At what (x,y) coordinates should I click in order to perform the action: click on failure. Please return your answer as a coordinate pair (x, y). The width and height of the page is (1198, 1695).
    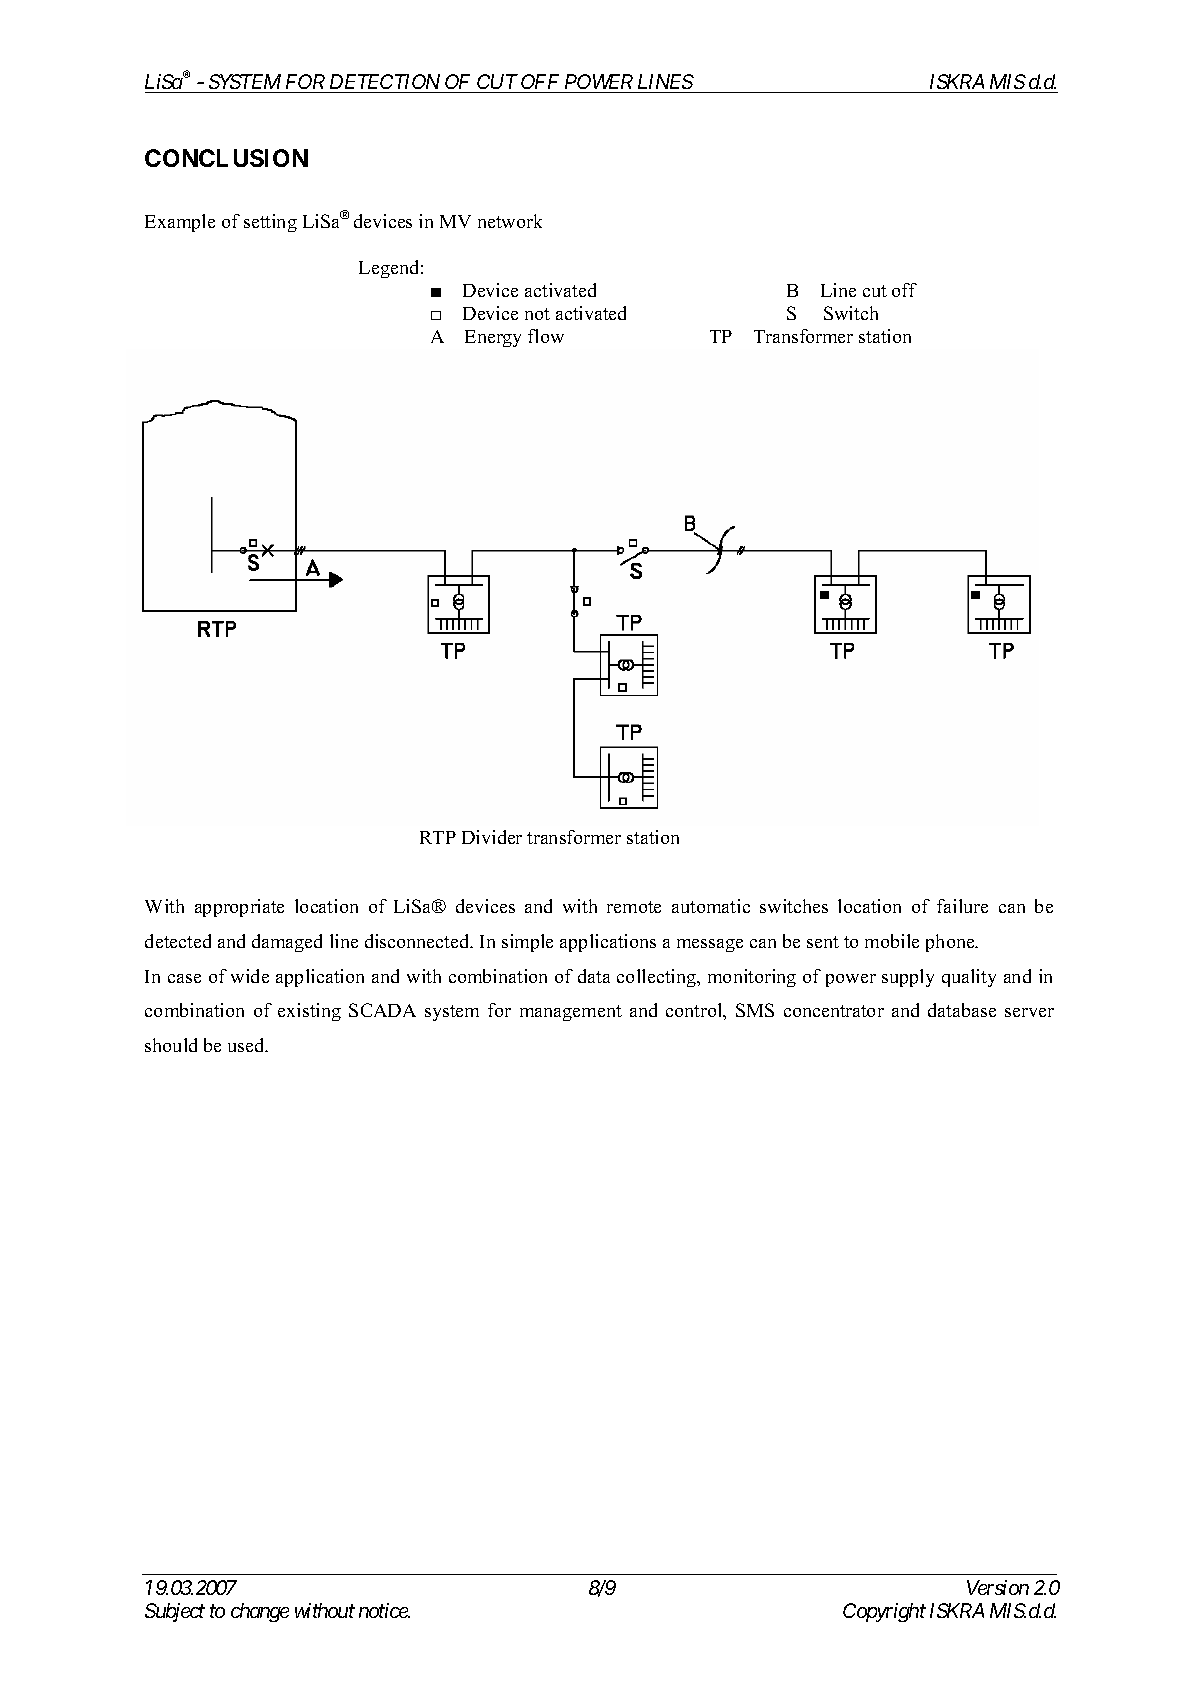
    Looking at the image, I should click on (962, 906).
